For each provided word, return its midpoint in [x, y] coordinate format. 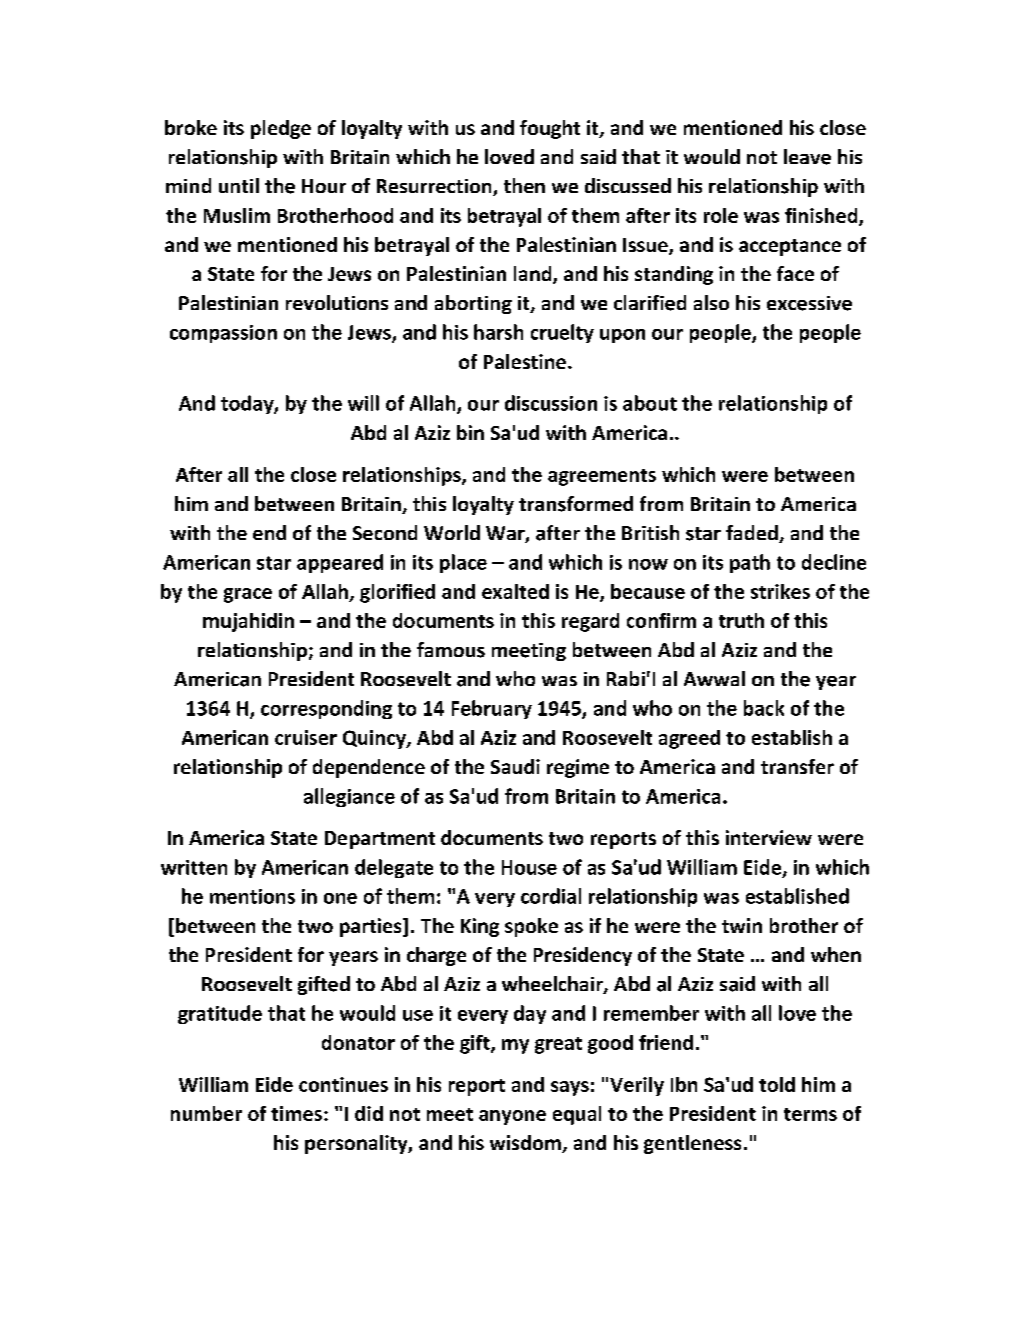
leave [807, 157]
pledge [281, 129]
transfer [797, 766]
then [524, 185]
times [296, 1113]
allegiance [349, 797]
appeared [340, 563]
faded [753, 534]
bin [470, 432]
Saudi [515, 766]
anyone [512, 1117]
